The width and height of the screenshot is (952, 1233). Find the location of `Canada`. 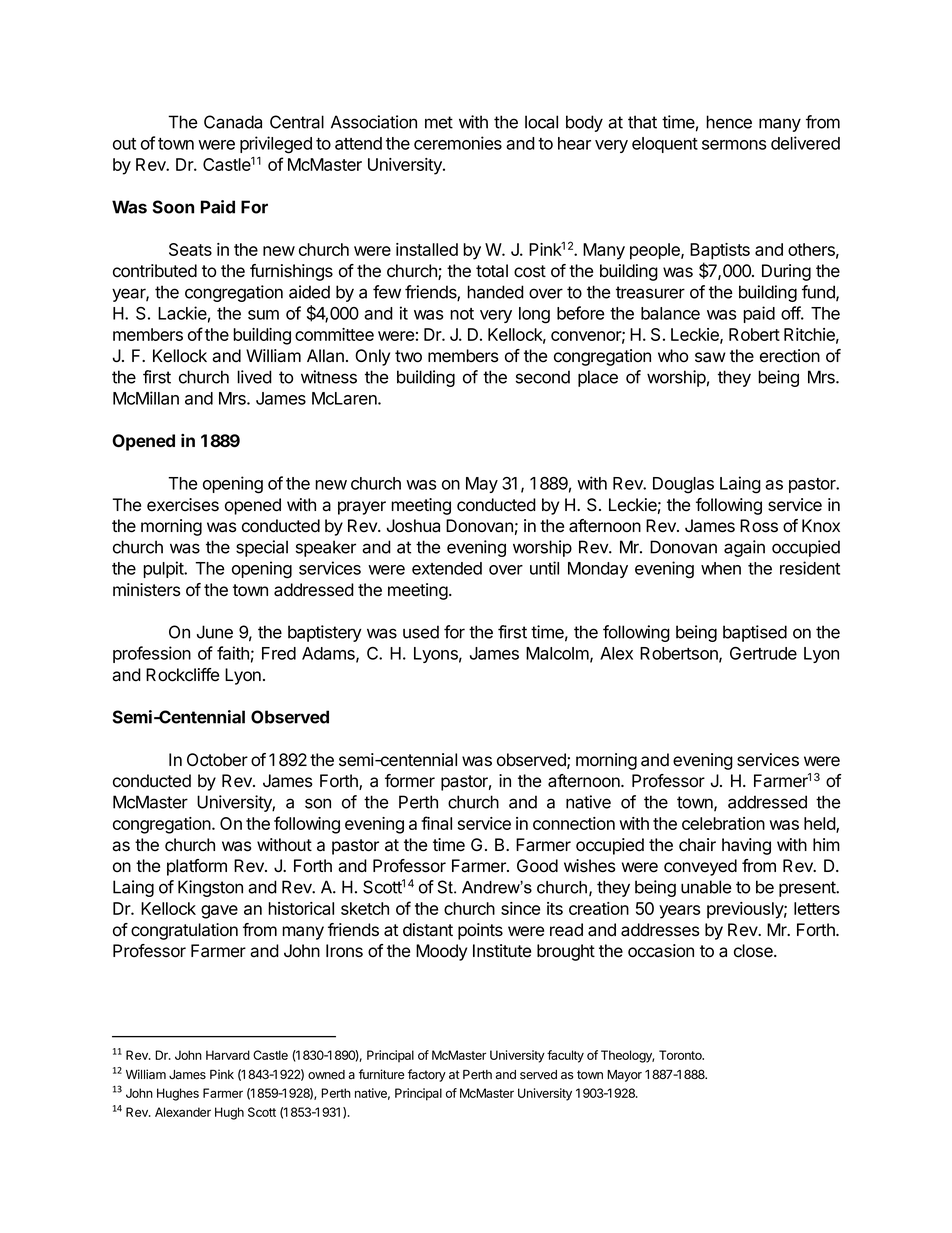

Canada is located at coordinates (233, 122).
